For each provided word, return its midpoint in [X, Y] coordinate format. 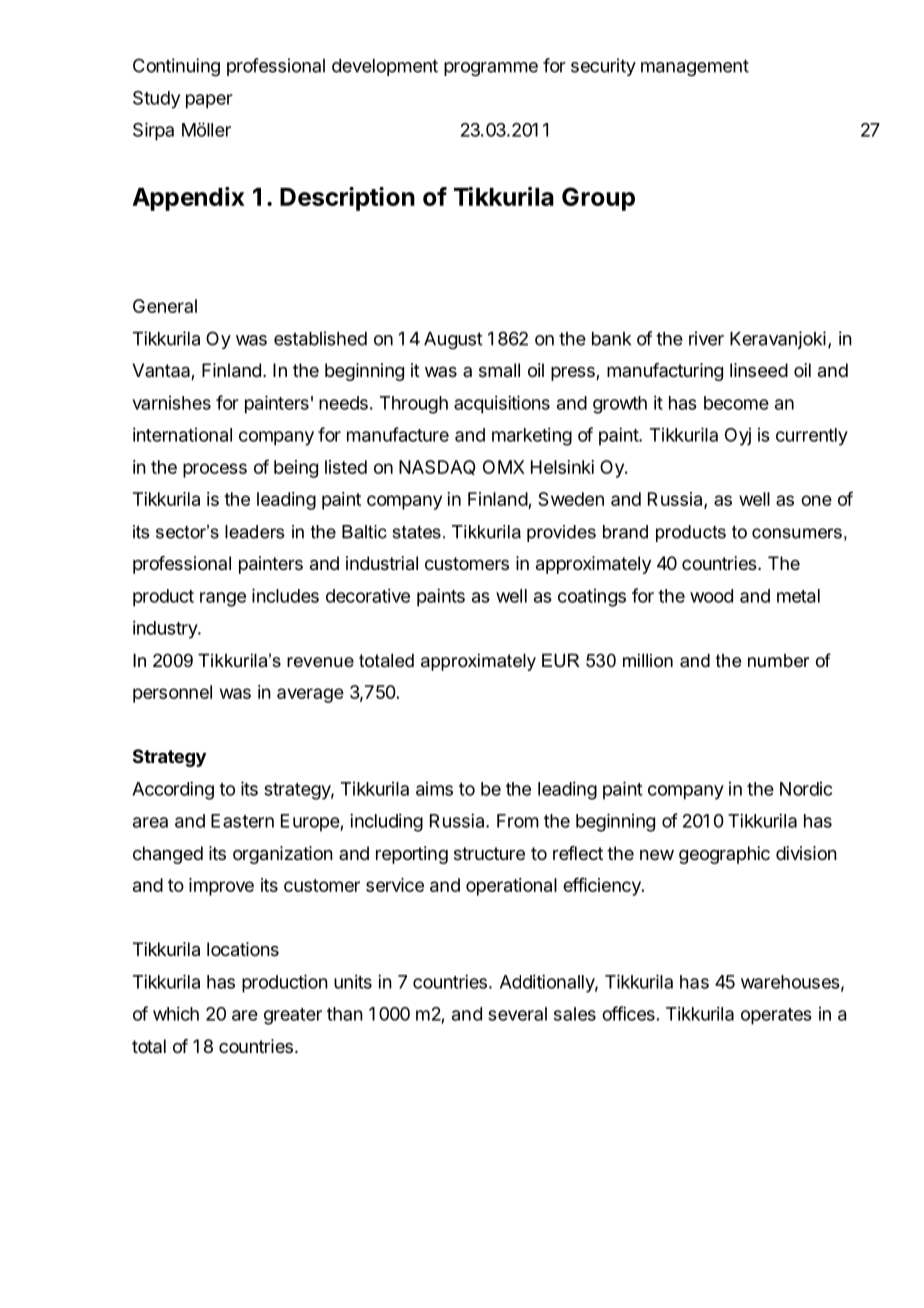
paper [209, 101]
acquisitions [502, 404]
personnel [172, 694]
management [695, 68]
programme [491, 69]
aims [434, 789]
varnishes [171, 403]
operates [776, 1016]
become [736, 403]
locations [243, 949]
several [517, 1014]
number [778, 661]
